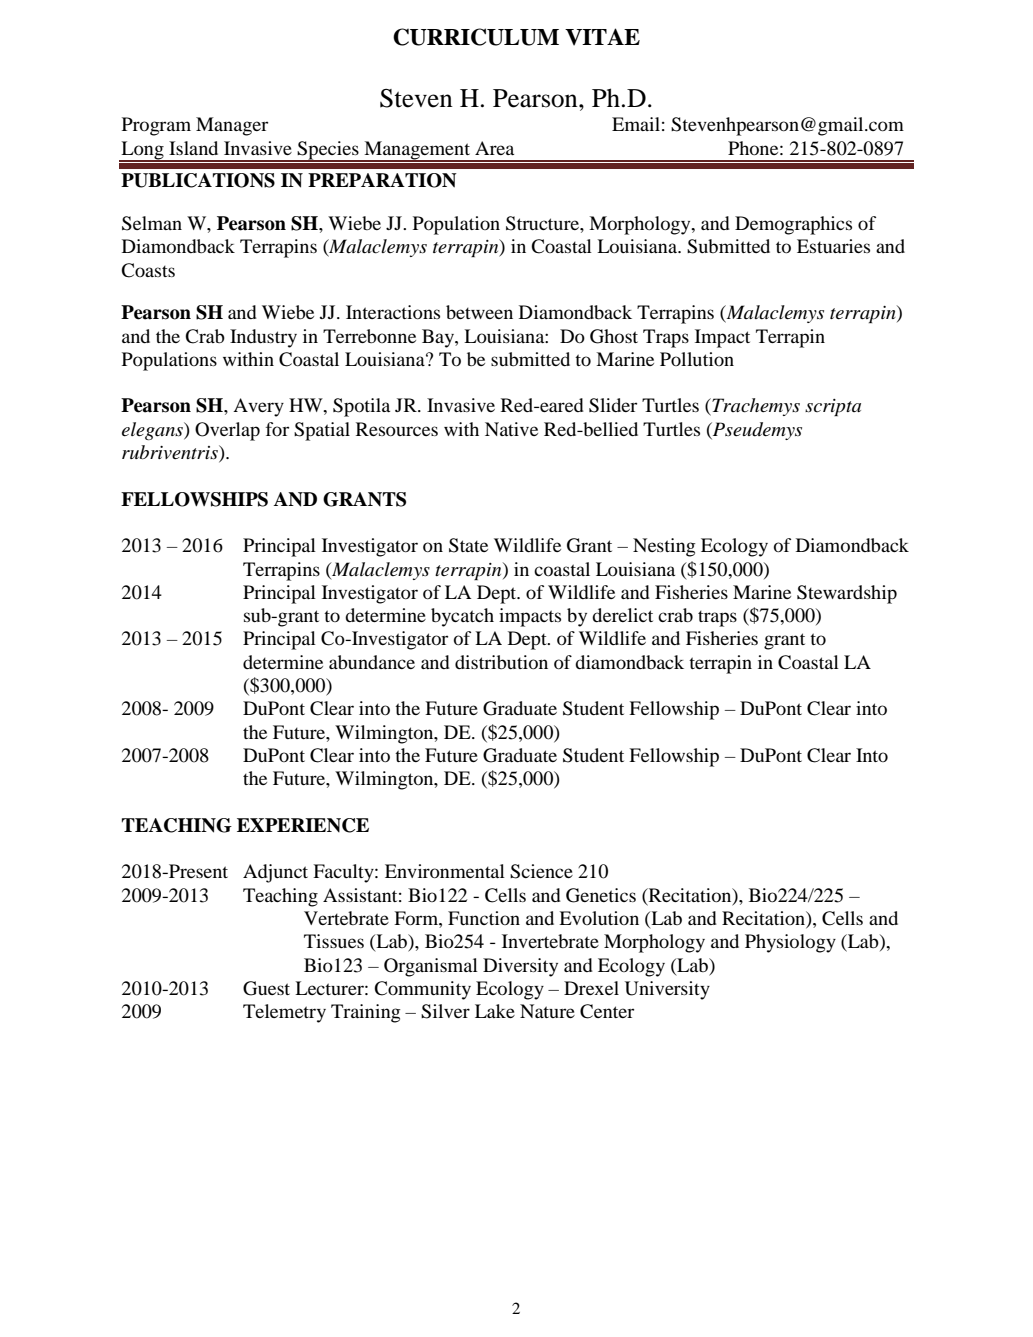  What do you see at coordinates (664, 547) in the screenshot?
I see `Nesting` at bounding box center [664, 547].
